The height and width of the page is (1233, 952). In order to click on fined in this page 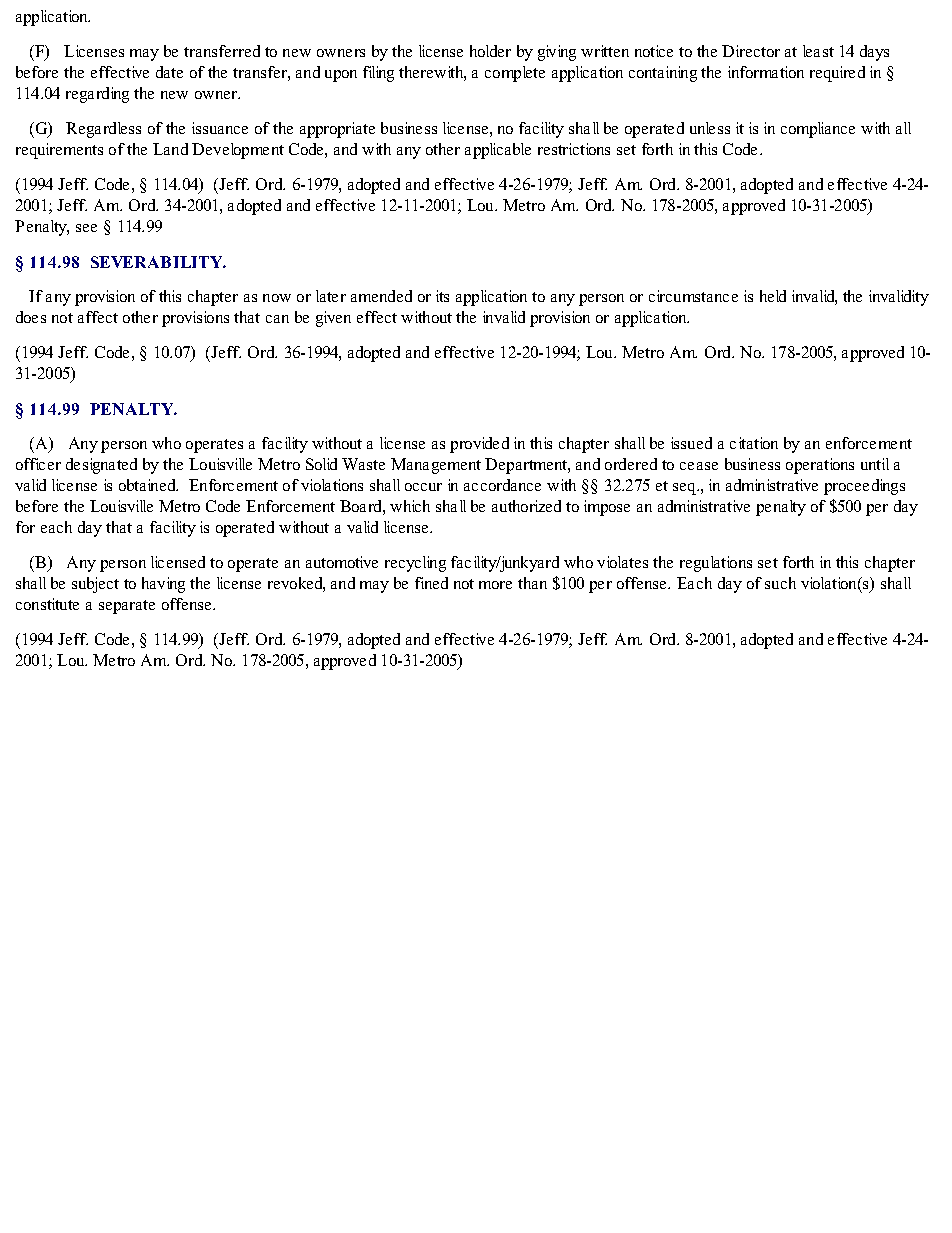, I will do `click(431, 583)`.
